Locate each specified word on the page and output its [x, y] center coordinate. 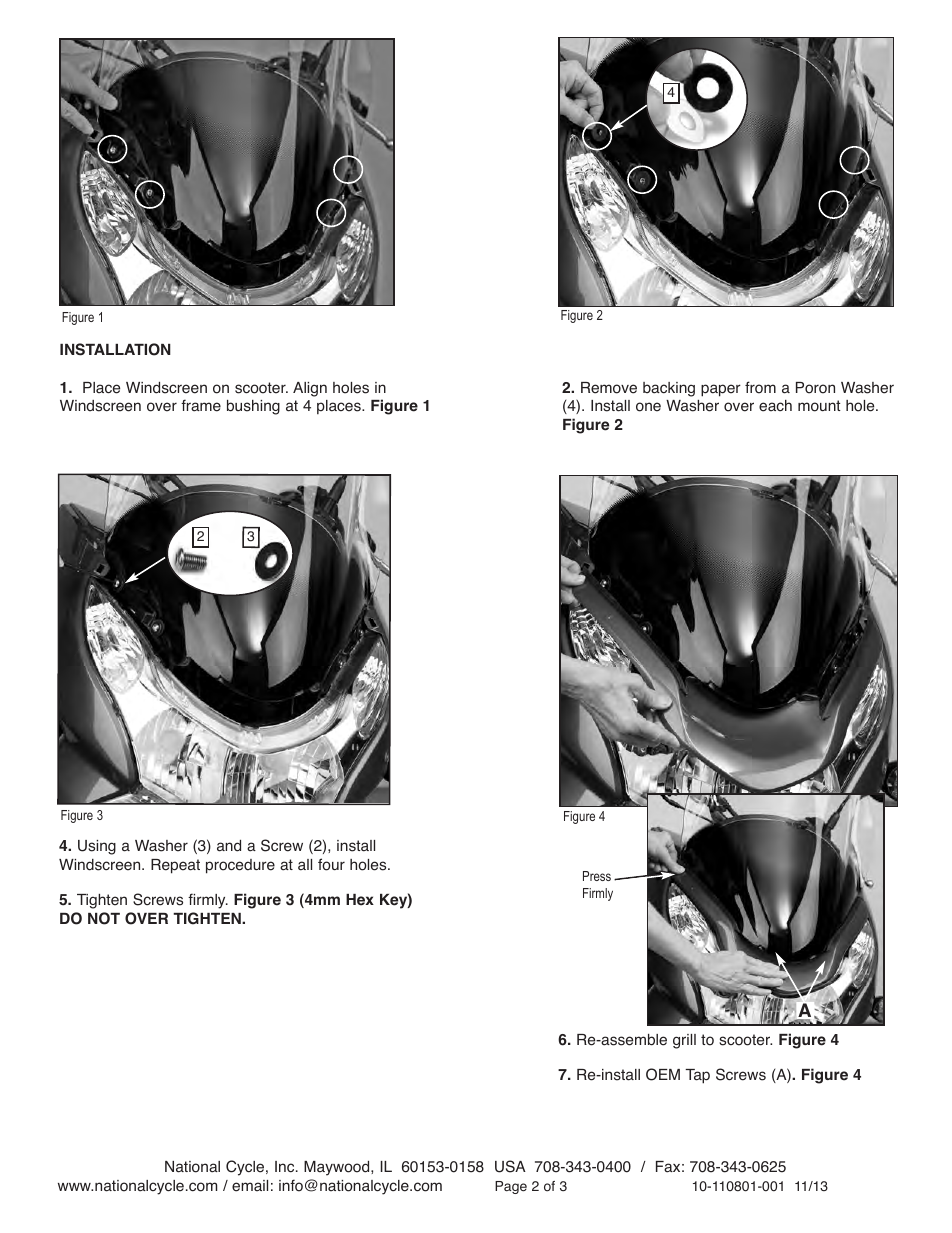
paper [721, 390]
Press [597, 876]
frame [201, 405]
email [250, 1186]
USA [510, 1166]
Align [310, 389]
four [331, 864]
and [229, 846]
